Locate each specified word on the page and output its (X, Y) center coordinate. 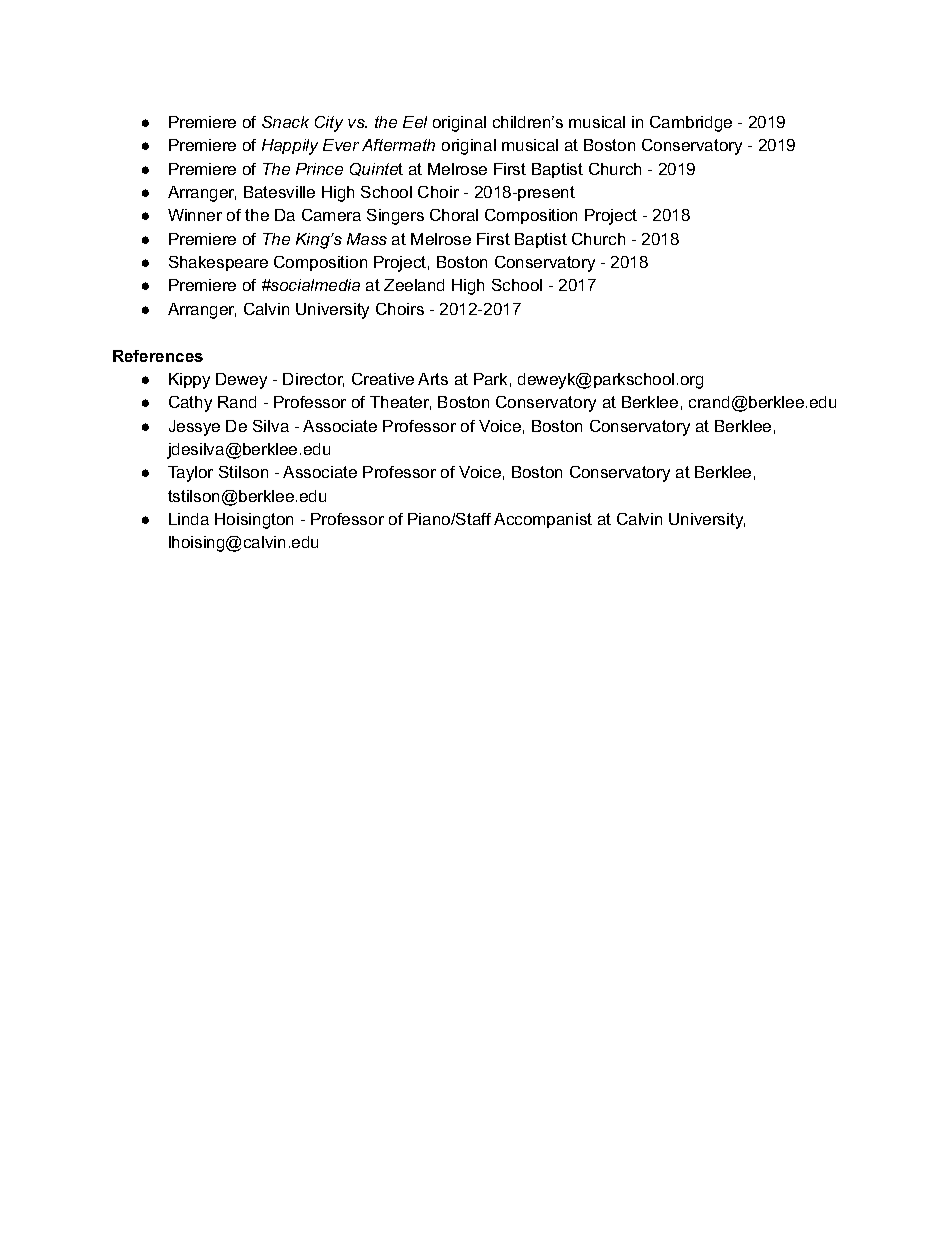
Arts (433, 379)
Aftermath (398, 145)
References (158, 356)
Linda (189, 519)
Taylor (190, 474)
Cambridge (691, 124)
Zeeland (414, 285)
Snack (285, 122)
